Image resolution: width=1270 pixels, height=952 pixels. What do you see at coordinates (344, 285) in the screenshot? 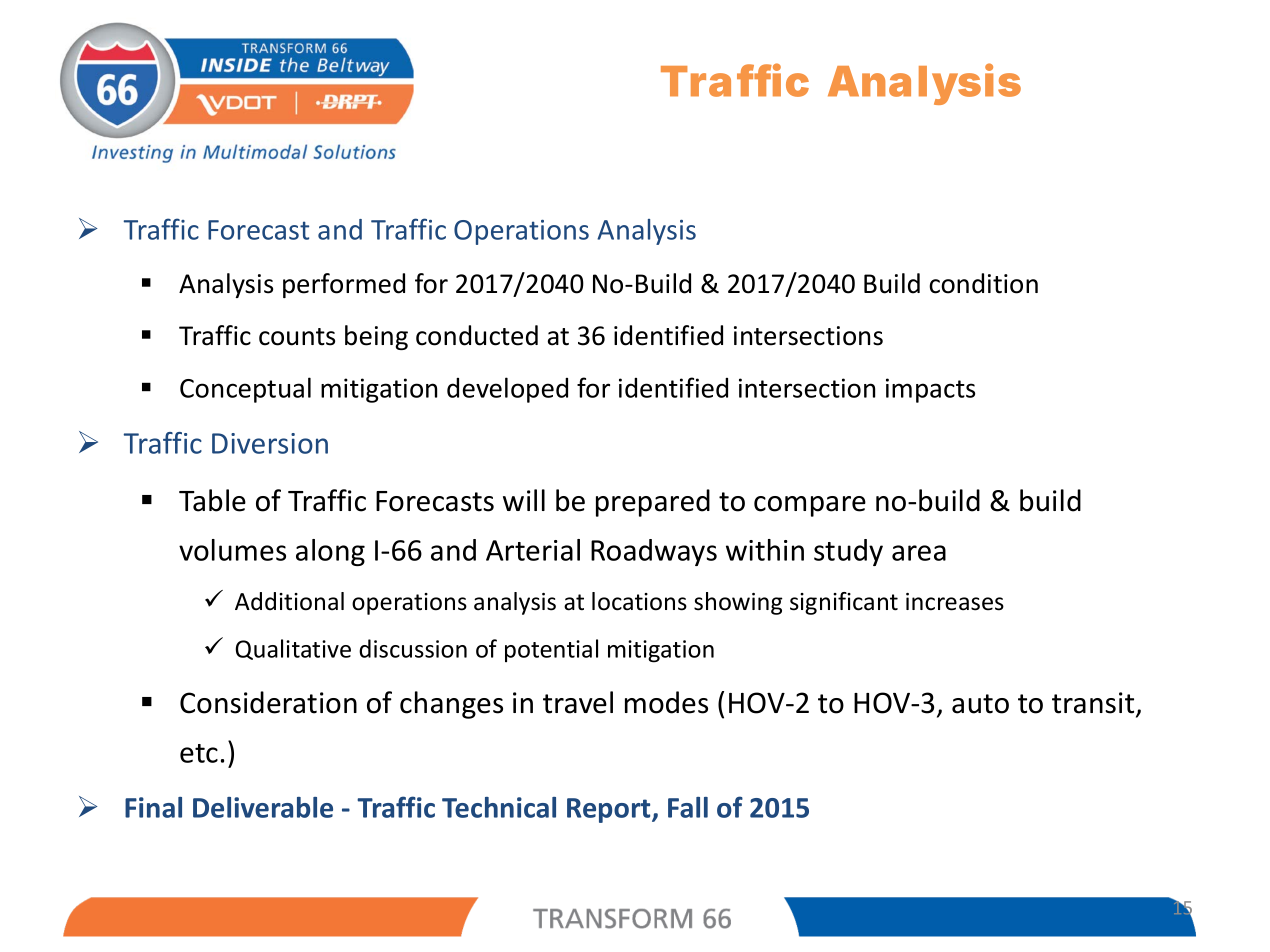
I see `performed` at bounding box center [344, 285].
